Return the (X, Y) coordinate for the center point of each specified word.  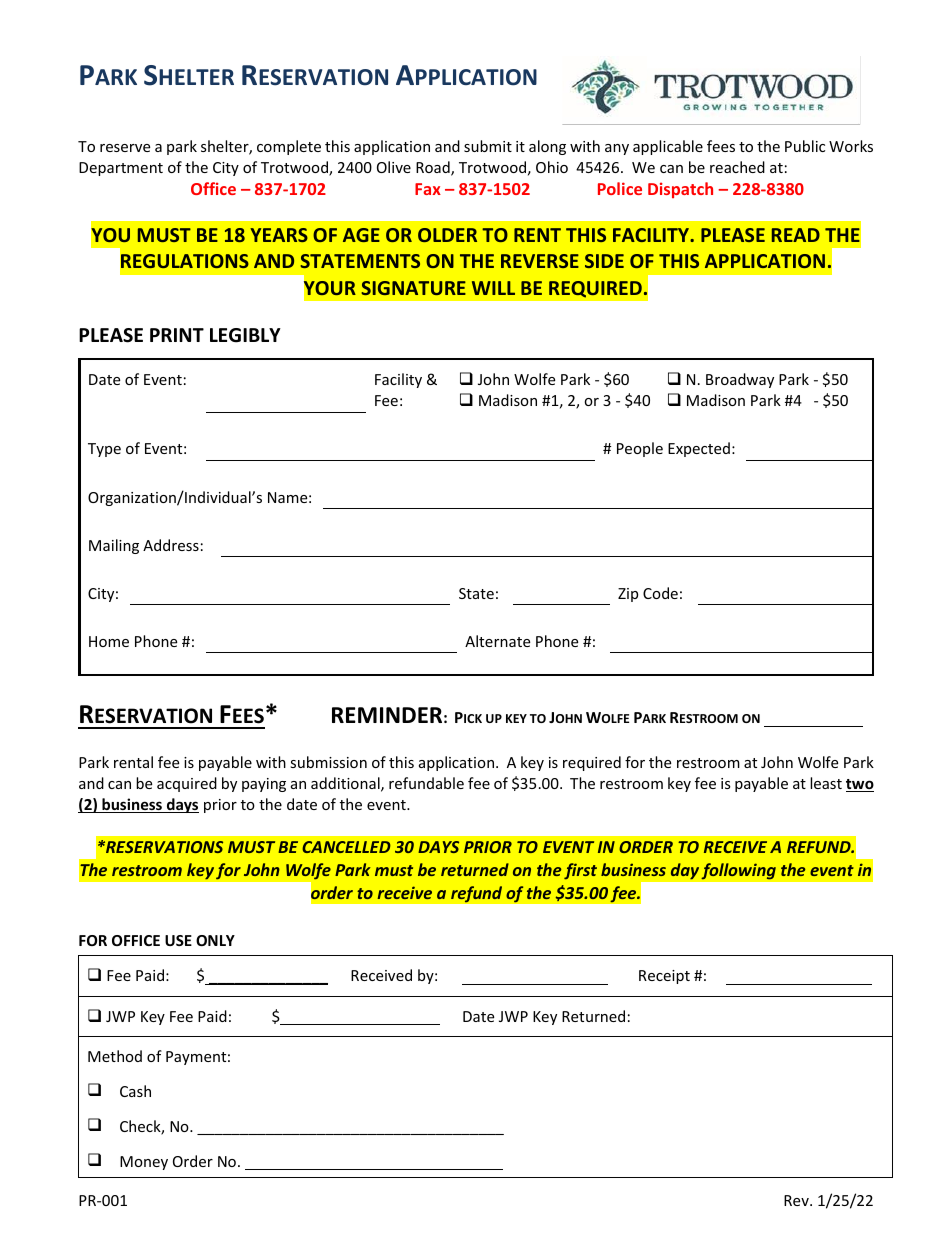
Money (144, 1163)
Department (121, 169)
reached (737, 167)
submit (488, 146)
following (738, 871)
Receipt (664, 977)
